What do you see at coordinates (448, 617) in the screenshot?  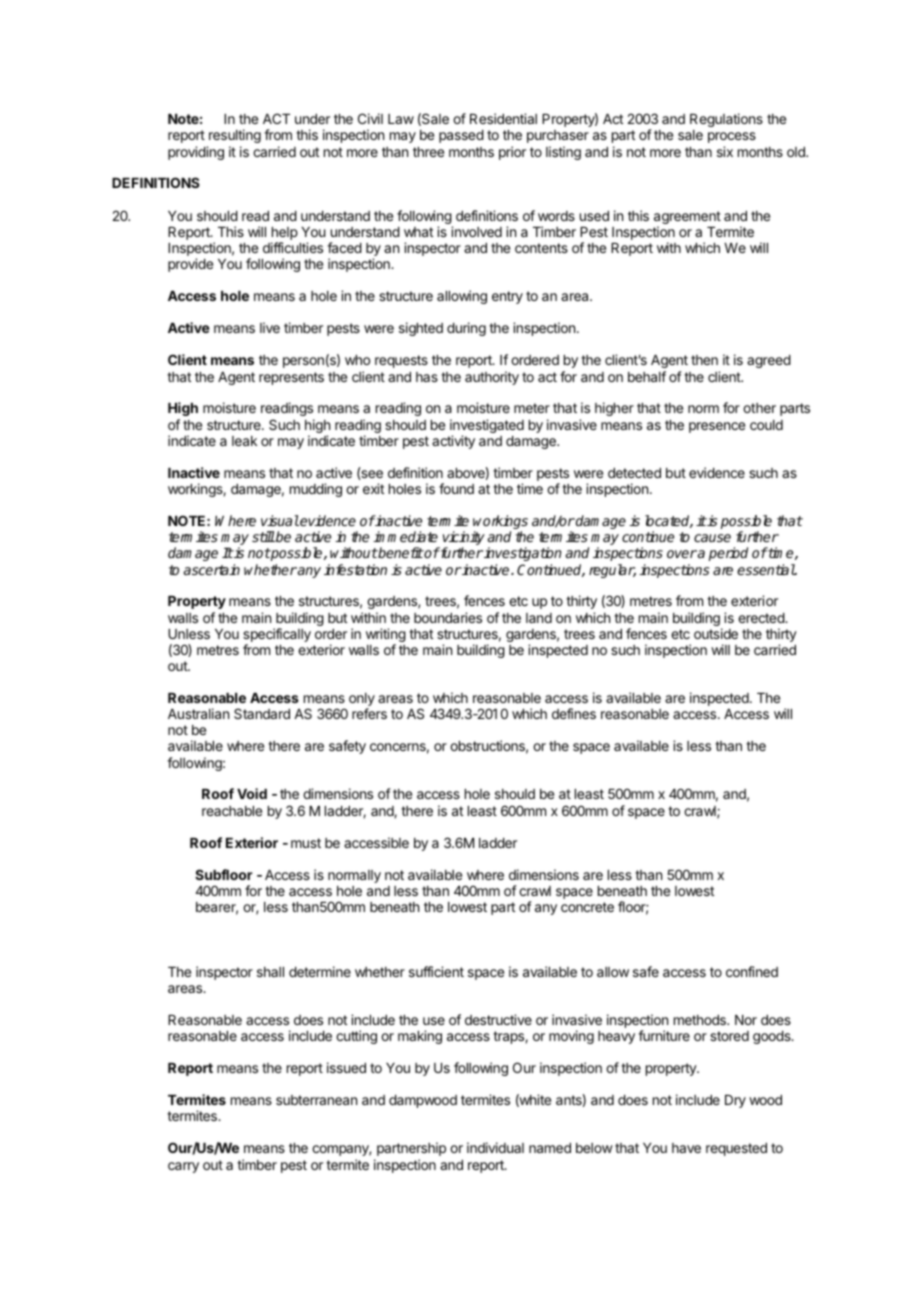 I see `boundaries` at bounding box center [448, 617].
